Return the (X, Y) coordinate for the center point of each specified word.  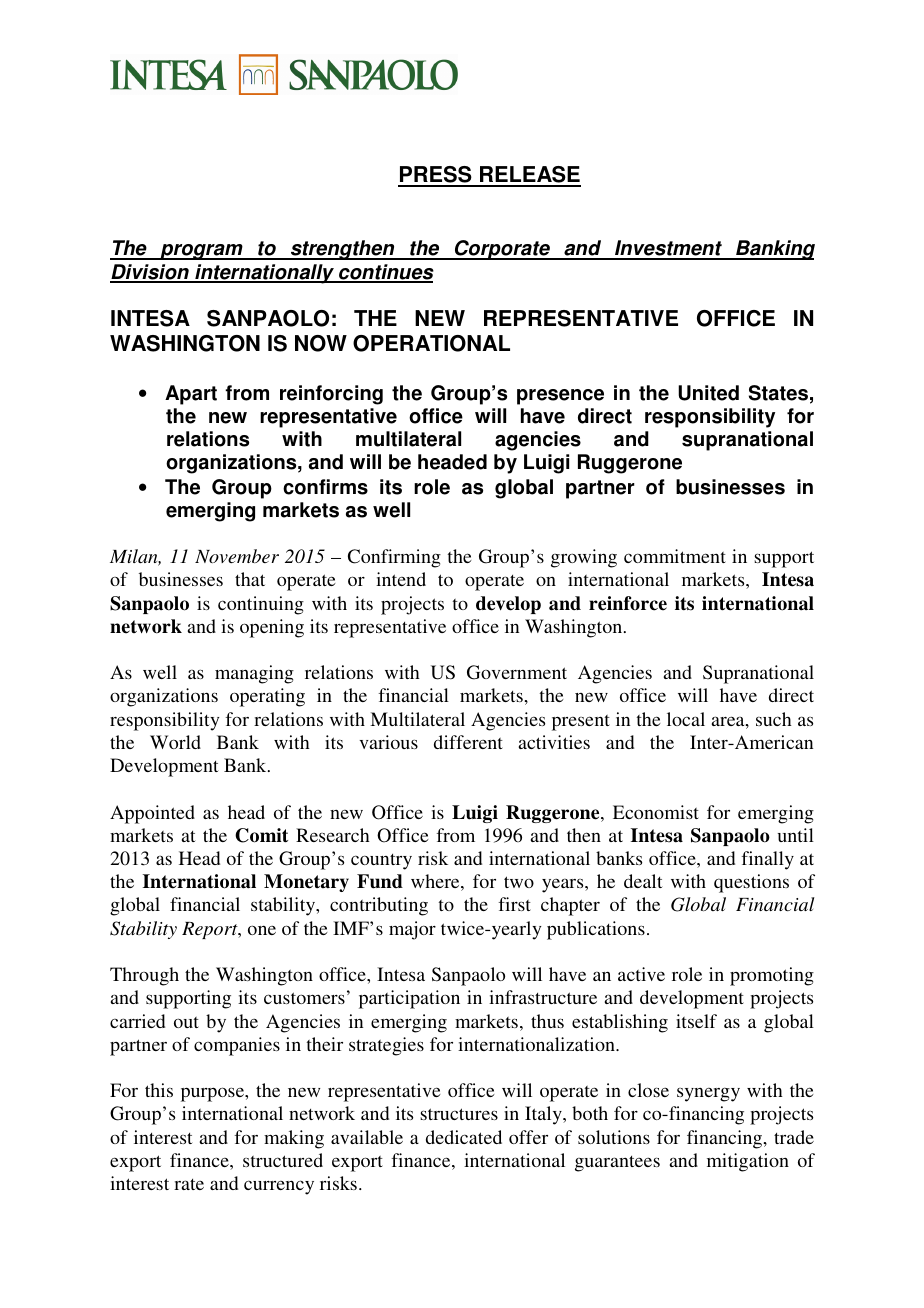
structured (283, 1160)
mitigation (748, 1162)
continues (385, 273)
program (201, 252)
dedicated (464, 1137)
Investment (668, 249)
